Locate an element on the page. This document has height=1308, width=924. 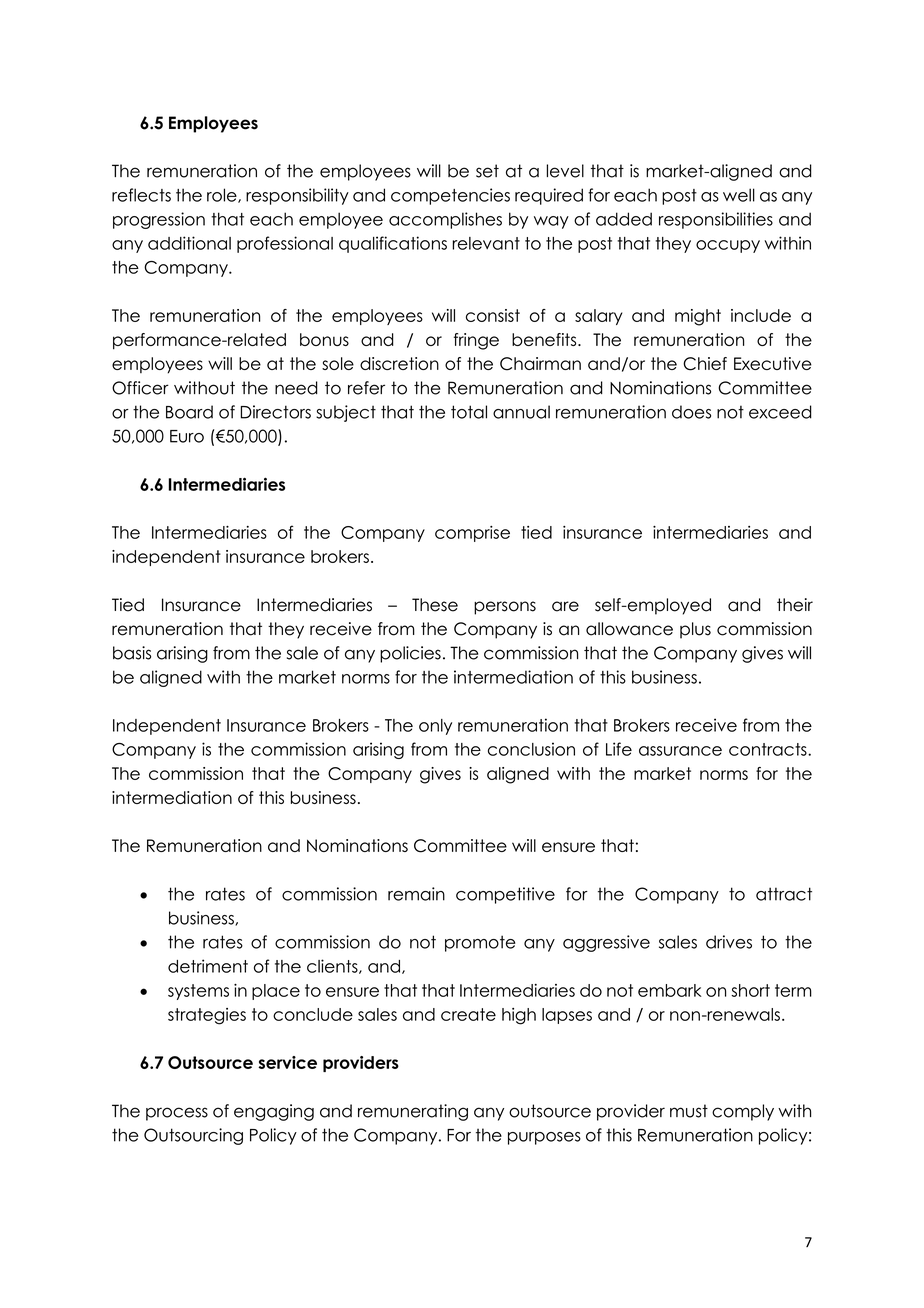
detriment is located at coordinates (208, 966).
